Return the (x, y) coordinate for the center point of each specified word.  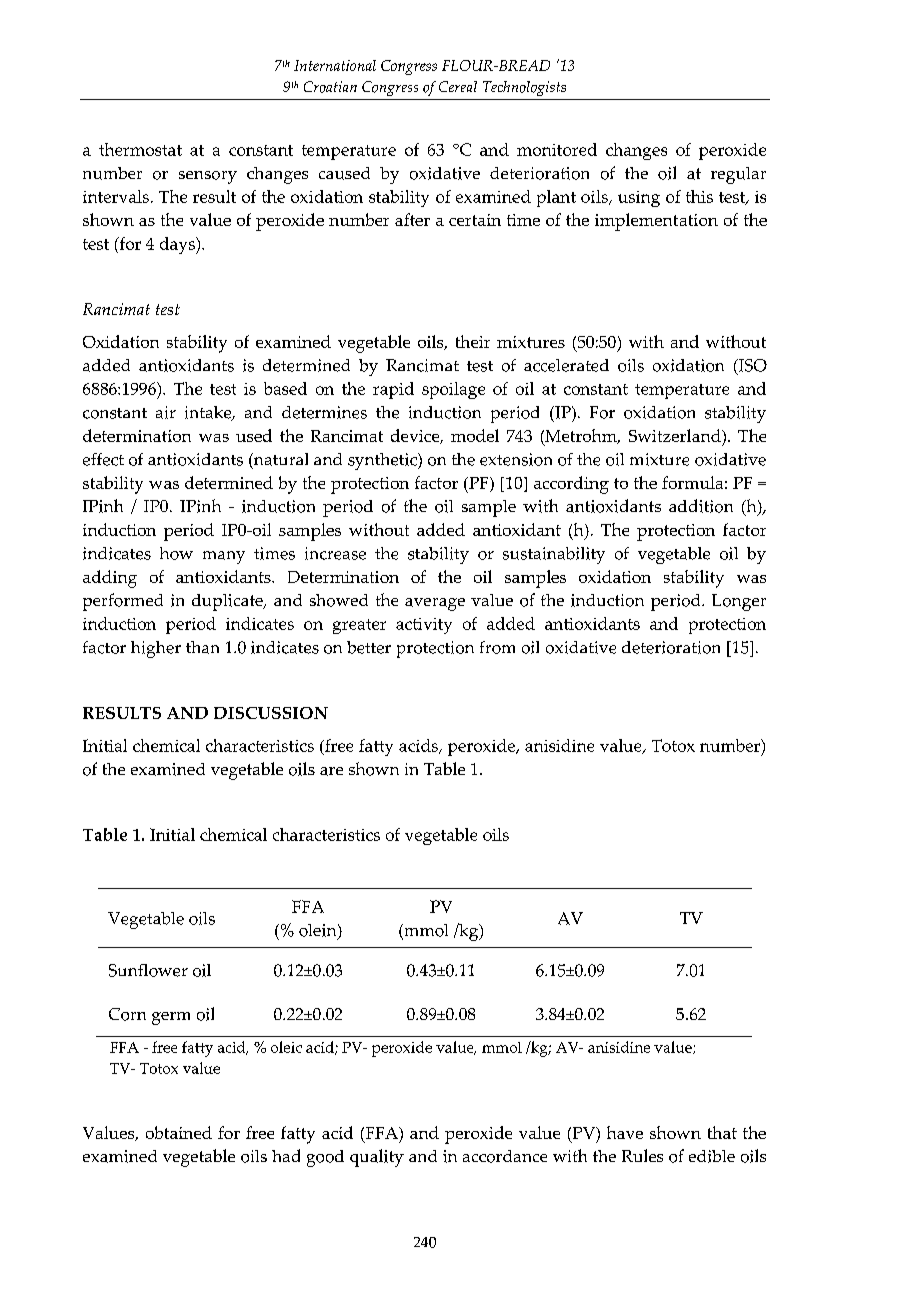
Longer (739, 602)
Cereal (458, 86)
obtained (179, 1132)
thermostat (140, 149)
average (435, 604)
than (202, 647)
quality (377, 1158)
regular (738, 175)
